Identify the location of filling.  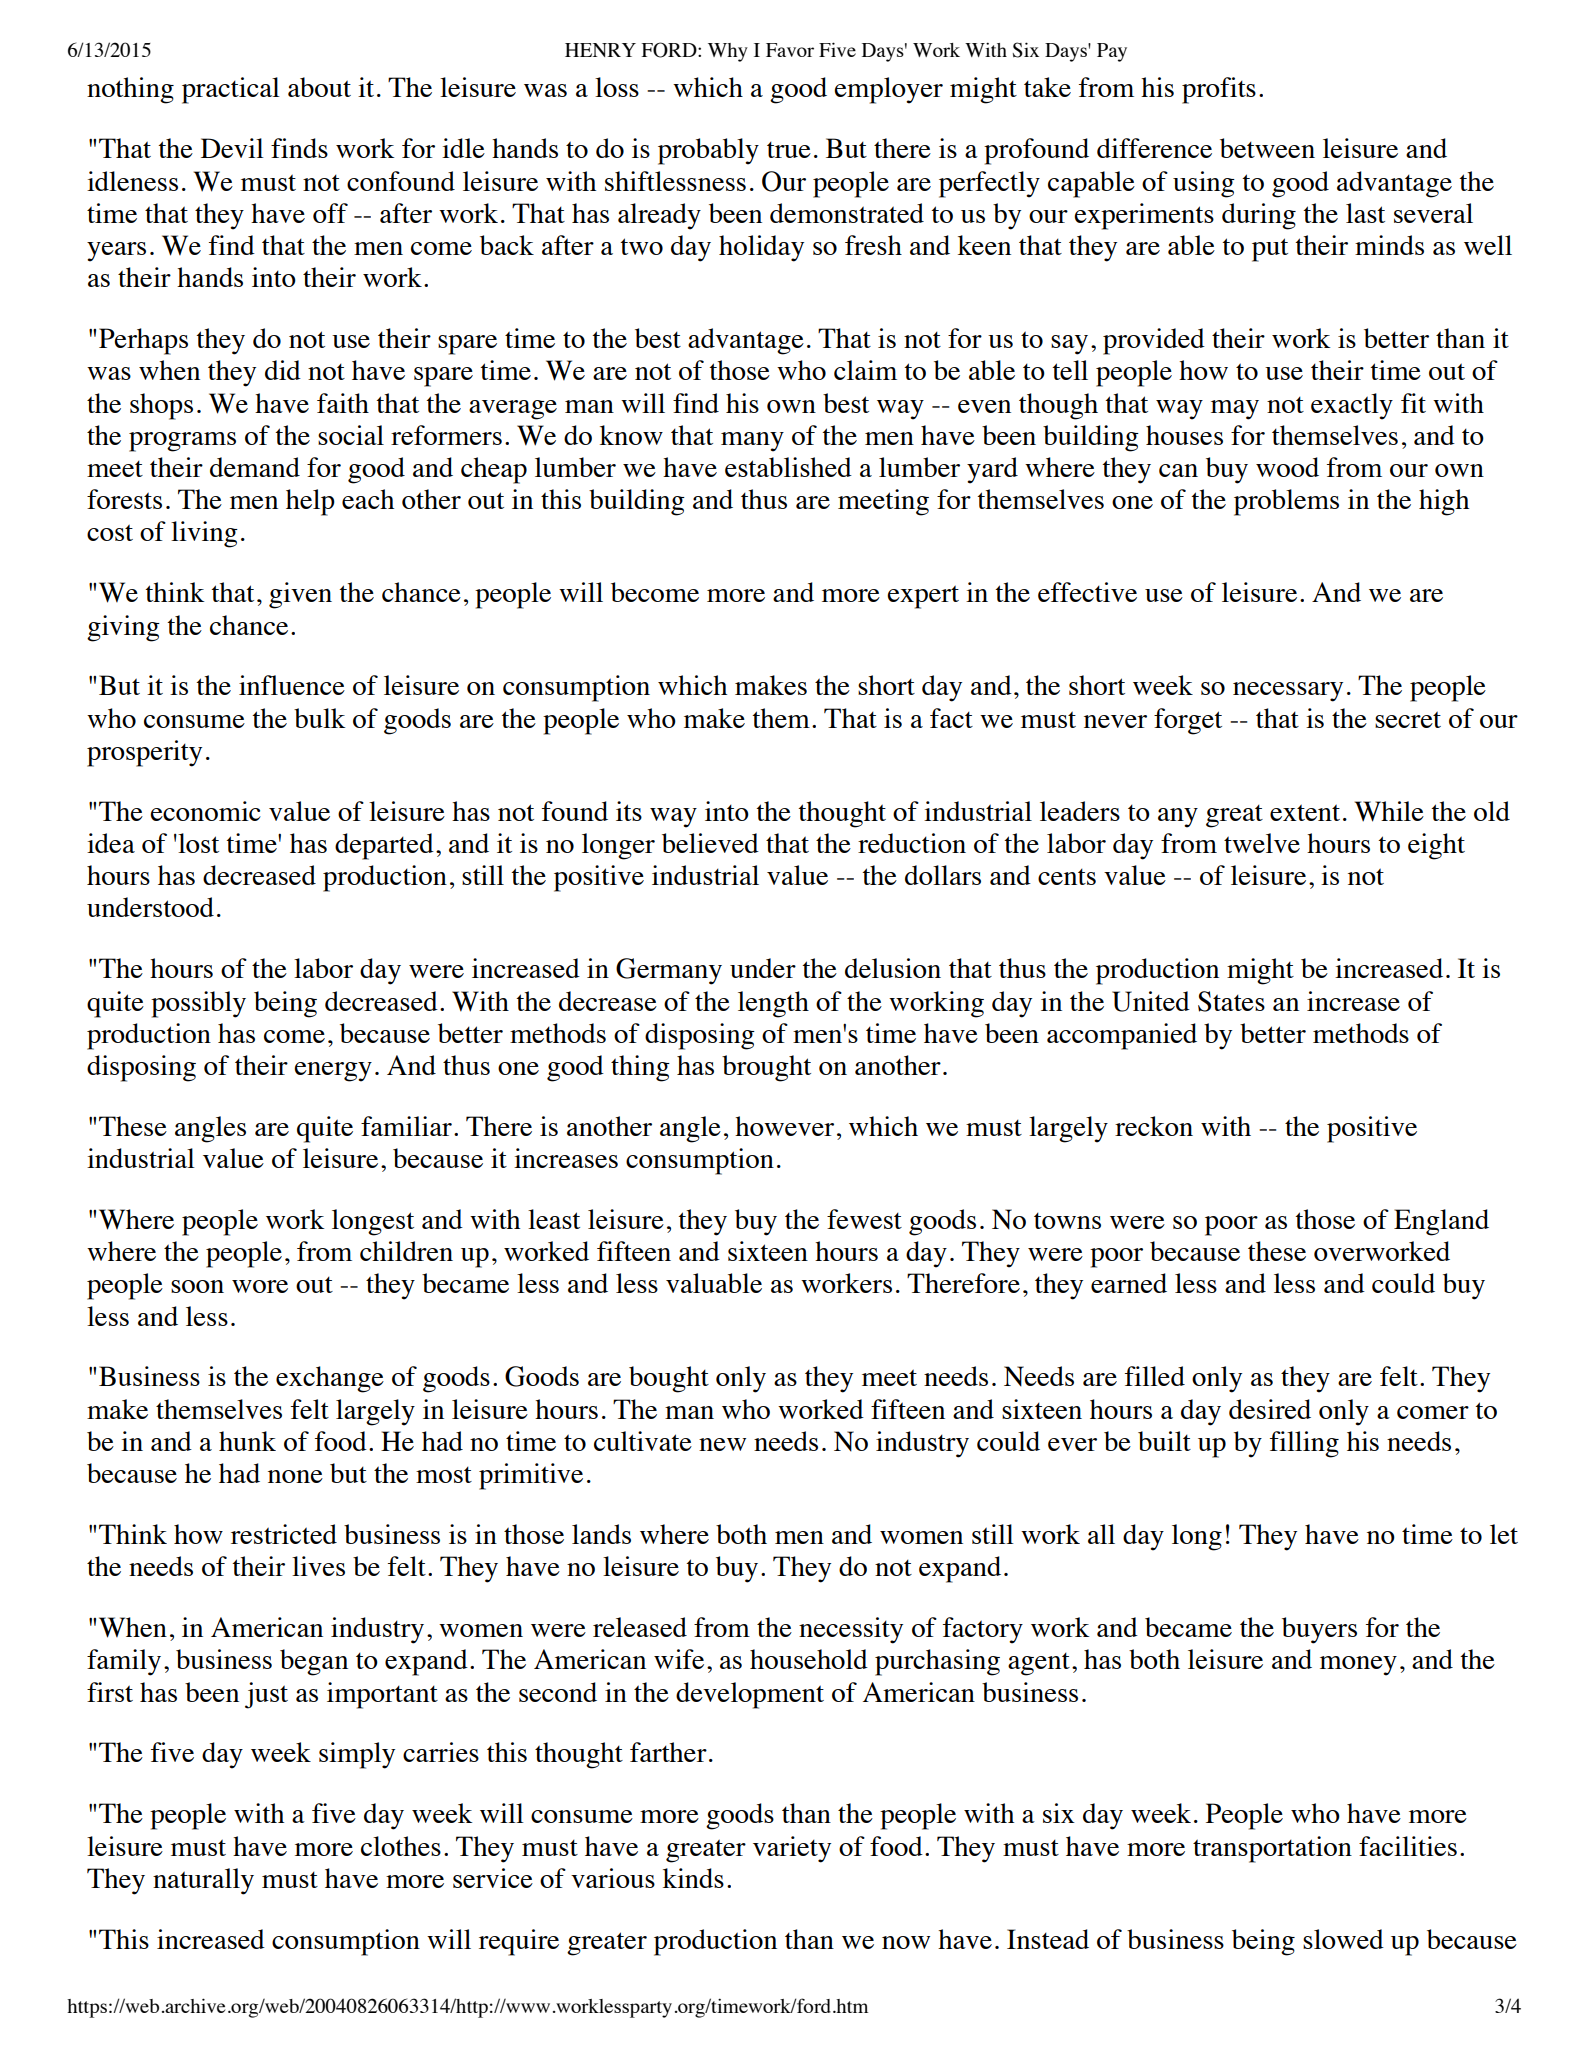
(1304, 1444).
